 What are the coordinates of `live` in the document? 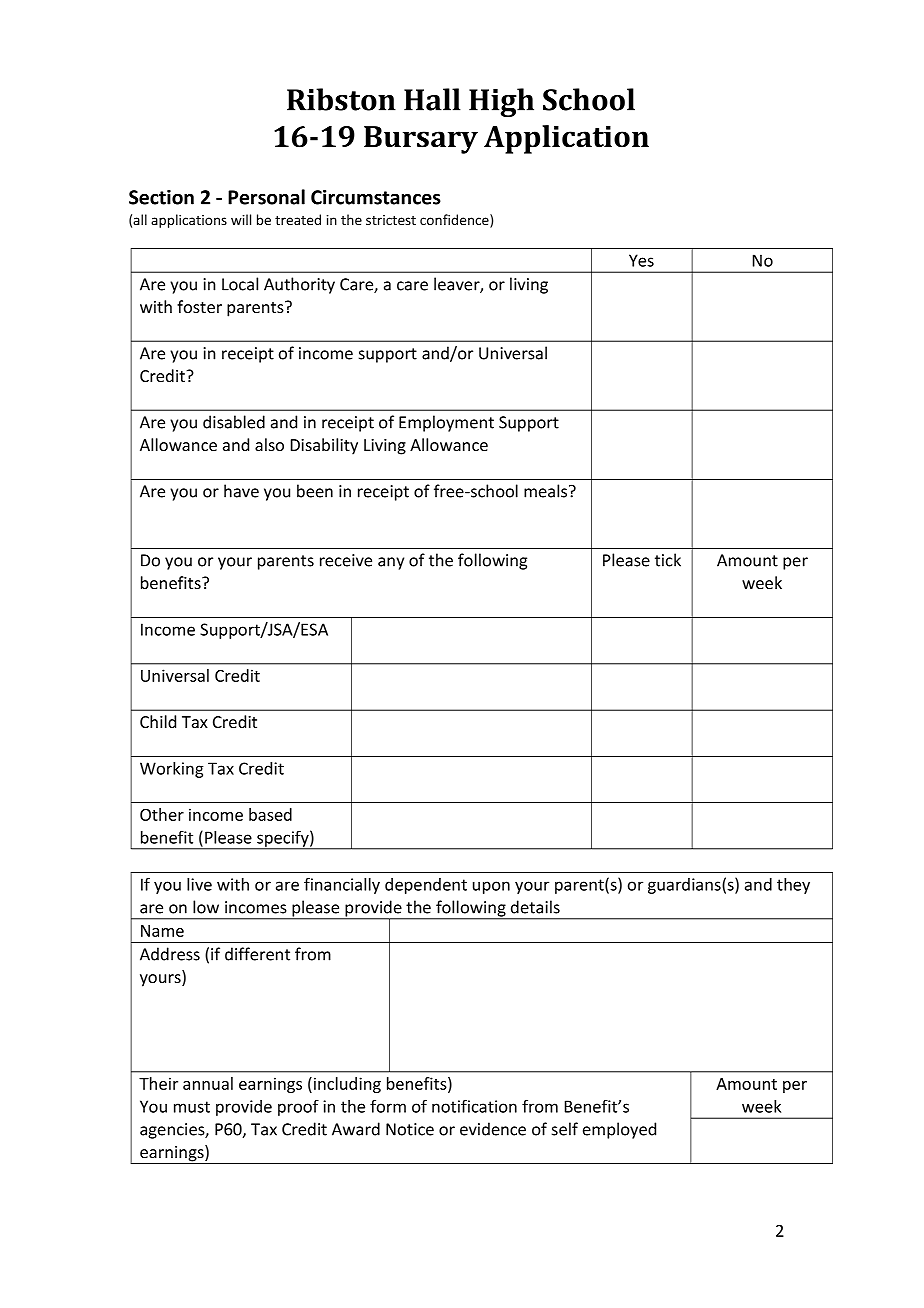 It's located at (199, 884).
